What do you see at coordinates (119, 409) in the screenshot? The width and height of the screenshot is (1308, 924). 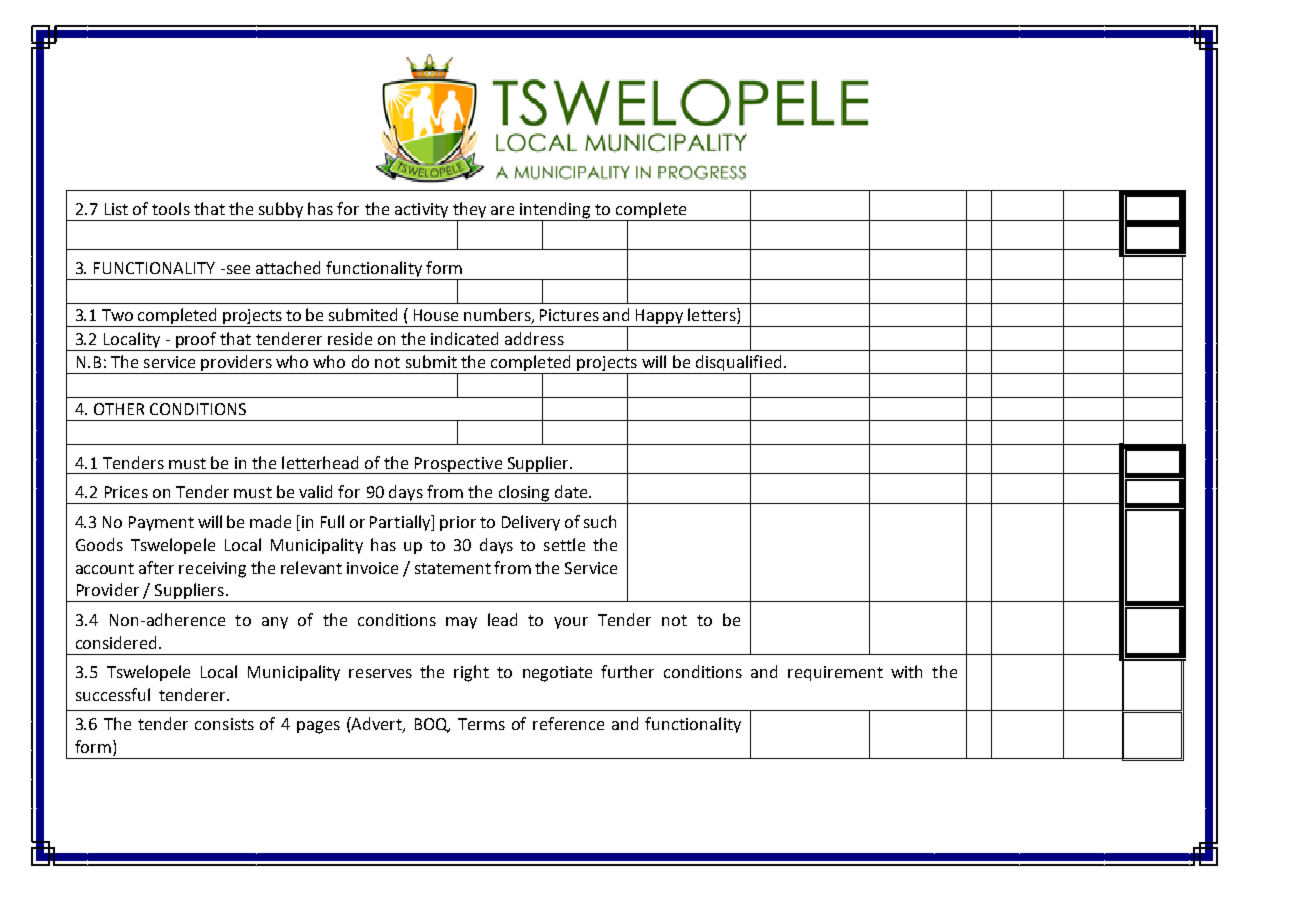 I see `OTHER` at bounding box center [119, 409].
